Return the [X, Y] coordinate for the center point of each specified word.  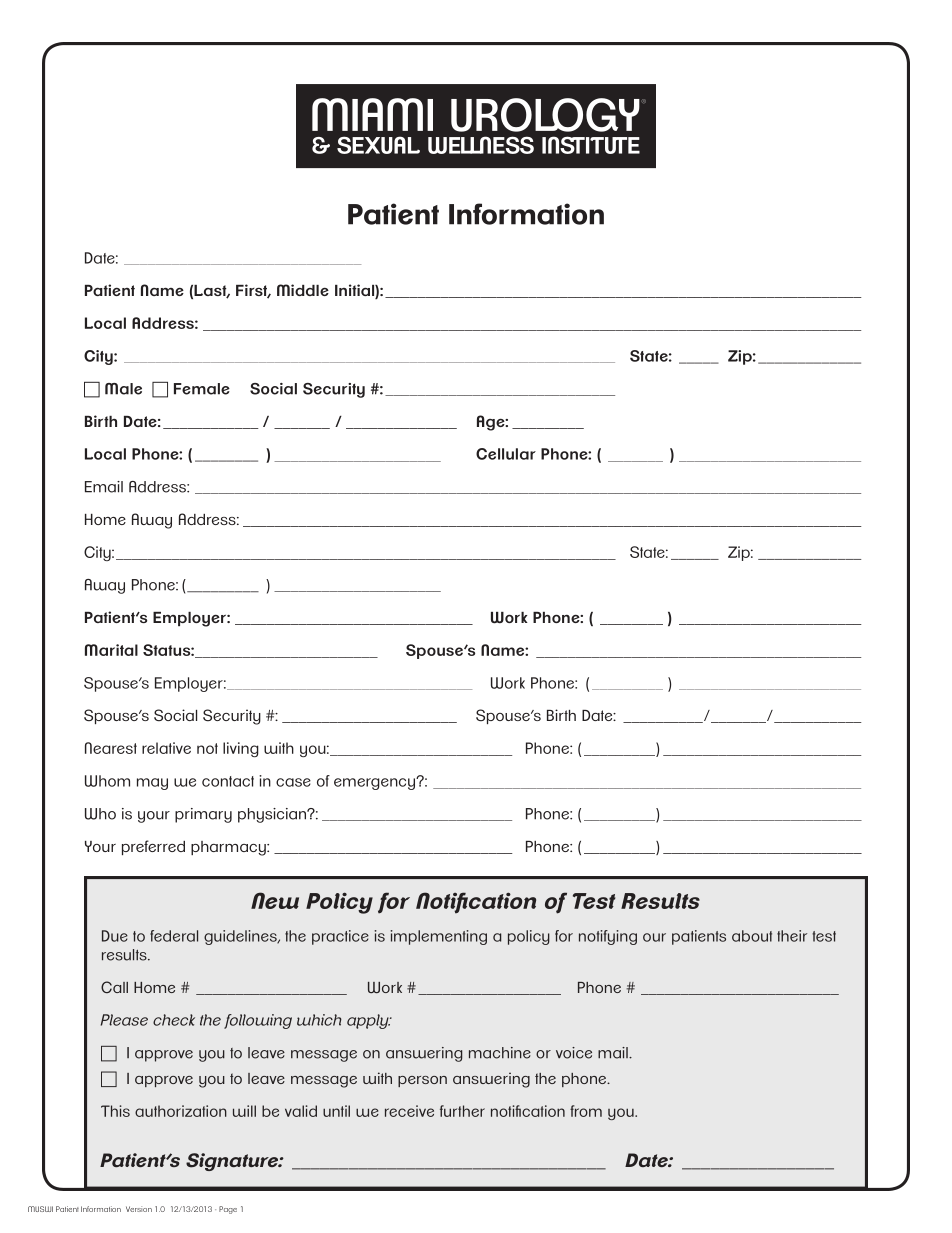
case [293, 782]
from [586, 1111]
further [462, 1111]
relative [166, 748]
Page [228, 1210]
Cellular [506, 454]
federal [174, 936]
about [752, 936]
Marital [111, 650]
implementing [438, 937]
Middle [303, 290]
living [241, 749]
